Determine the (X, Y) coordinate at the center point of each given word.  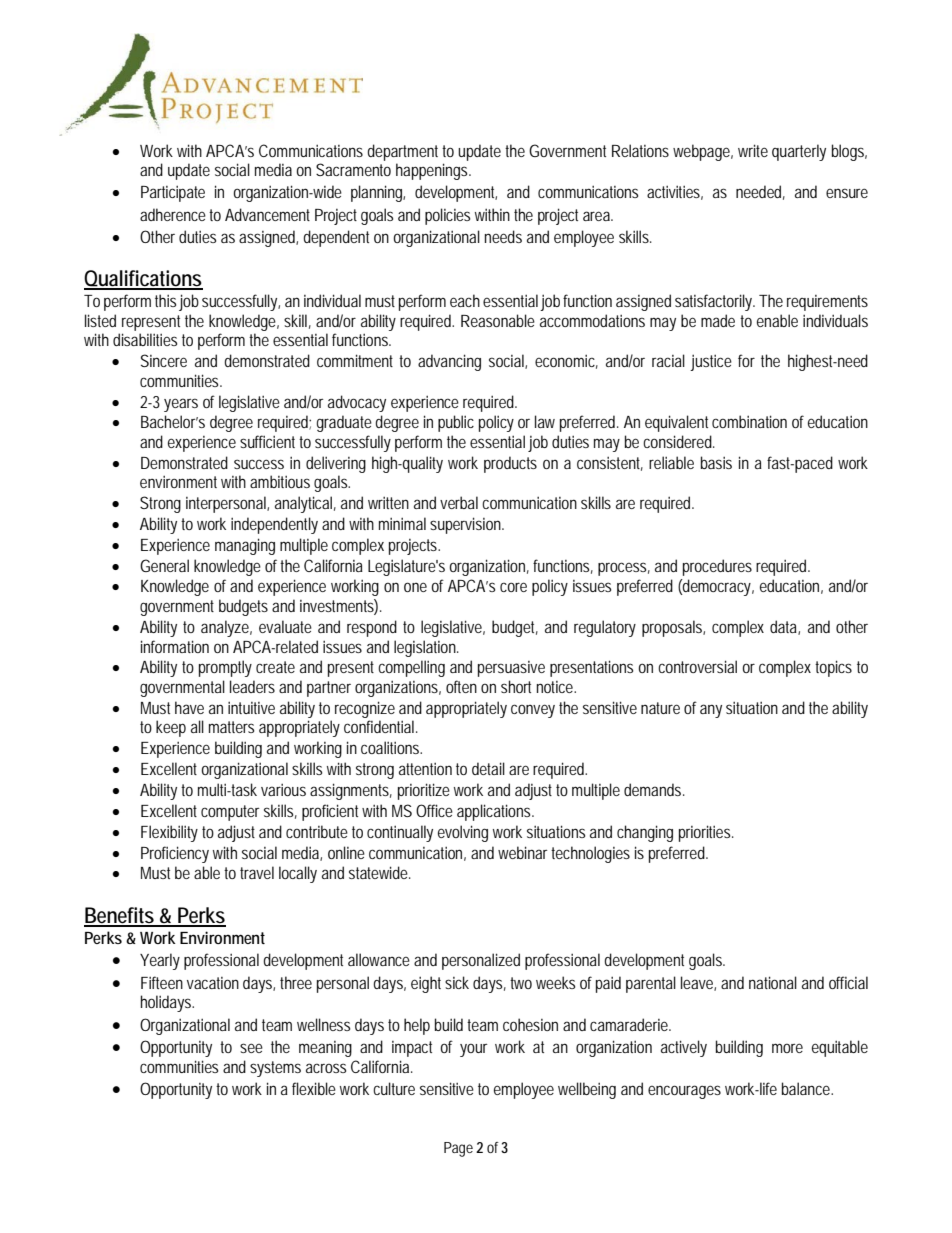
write (753, 150)
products (510, 464)
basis (716, 462)
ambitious (280, 481)
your (474, 1050)
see (251, 1048)
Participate (173, 193)
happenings (433, 171)
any (711, 711)
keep (171, 728)
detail (488, 768)
